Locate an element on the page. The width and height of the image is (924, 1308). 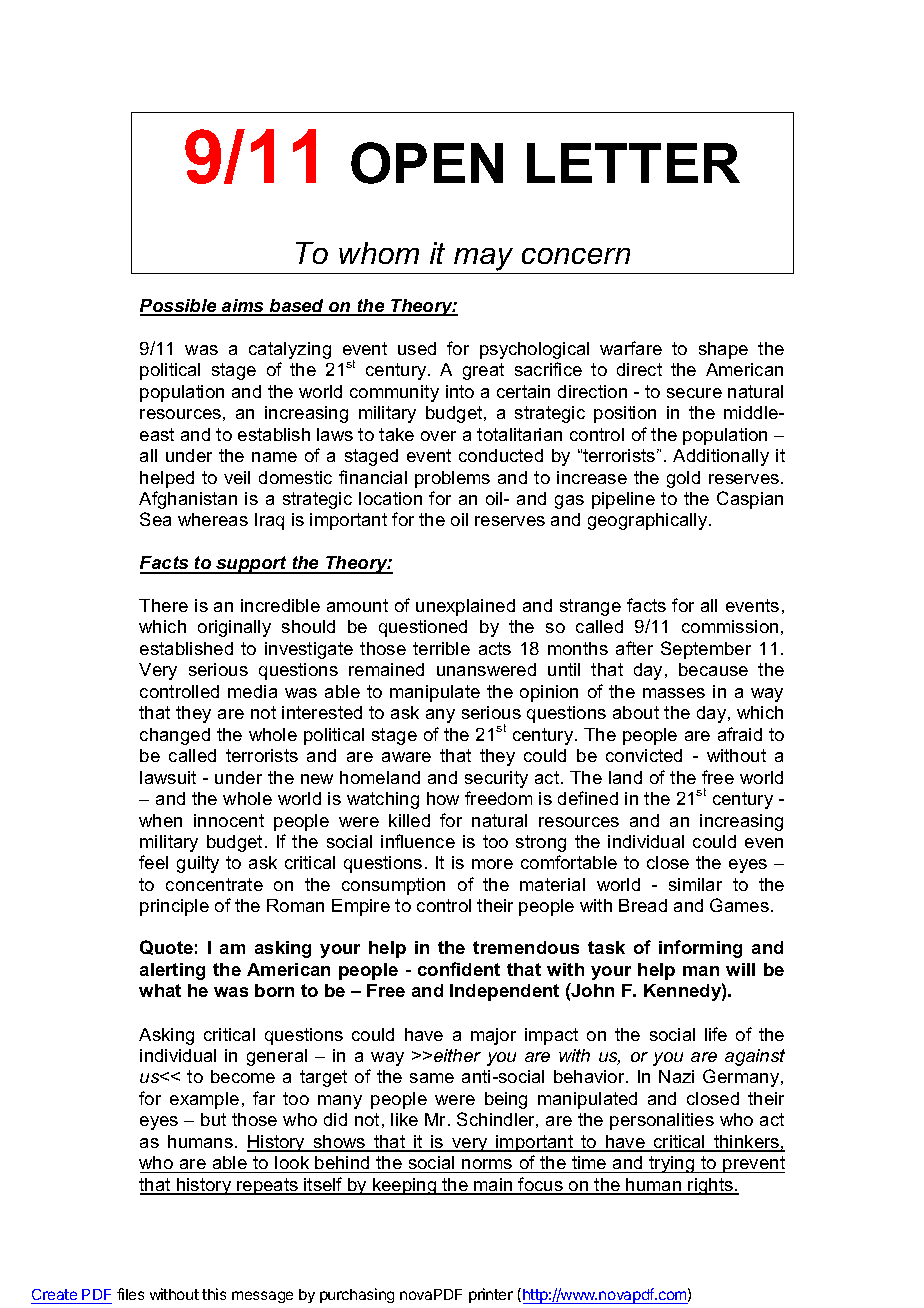
Sea is located at coordinates (155, 519).
